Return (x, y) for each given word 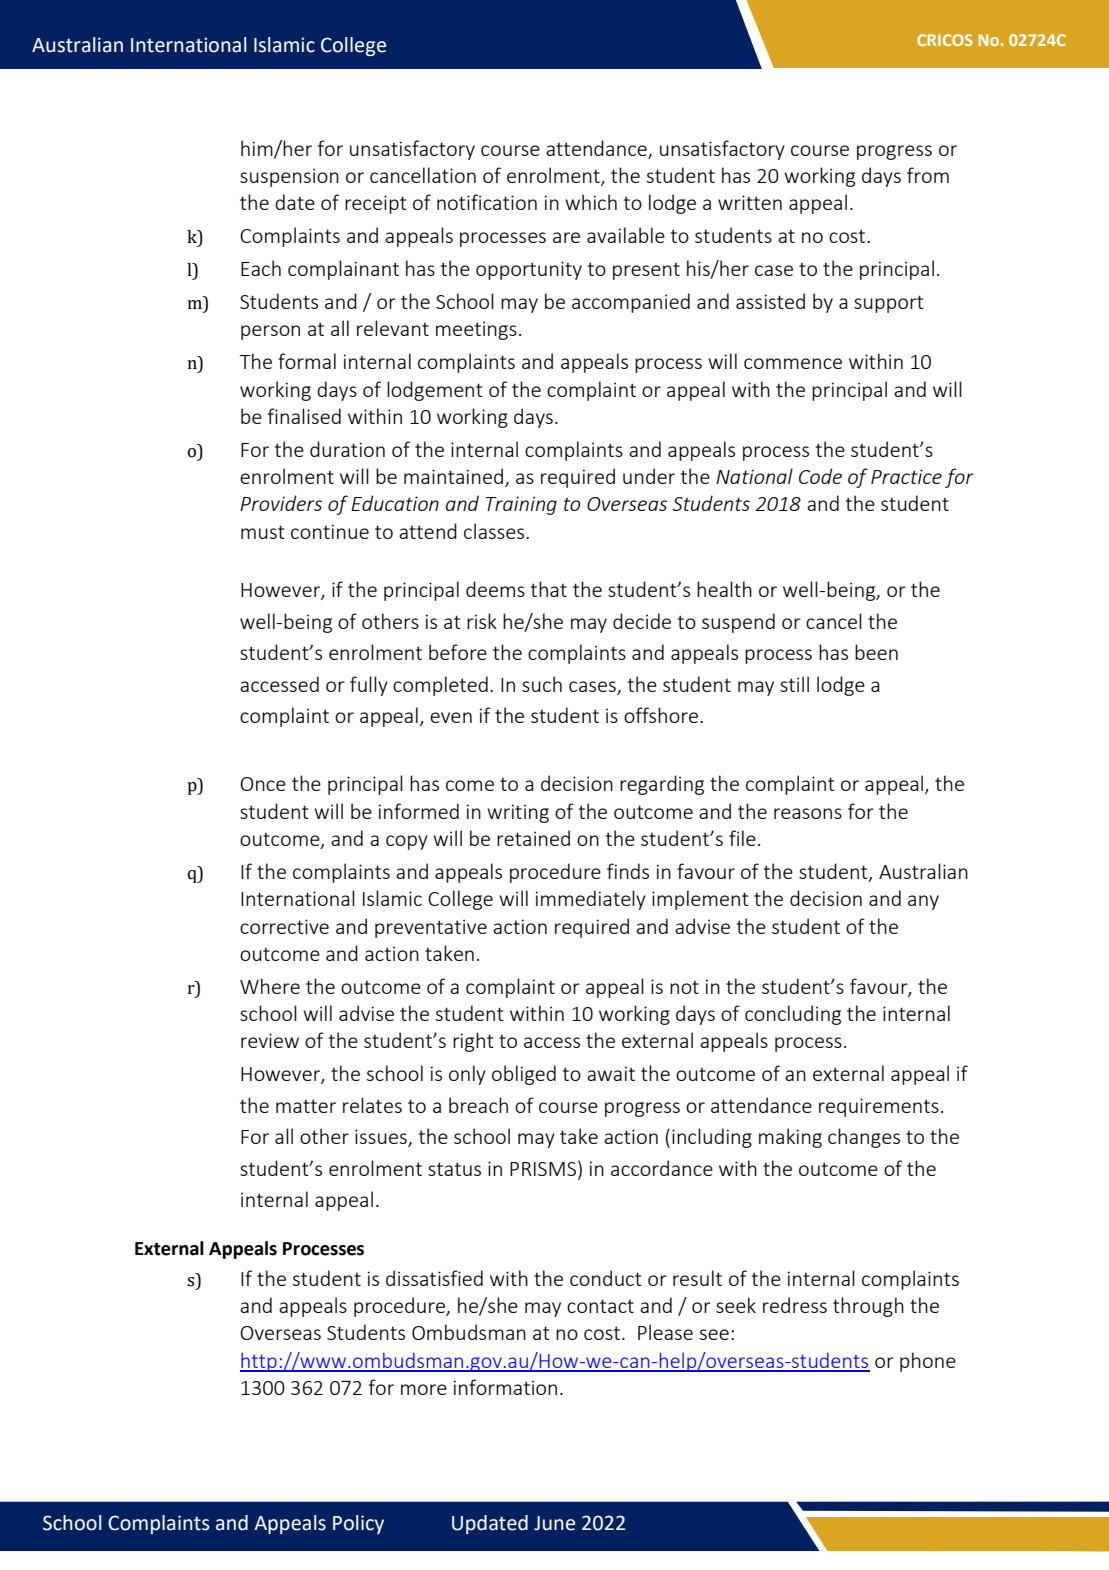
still (794, 684)
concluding (793, 1015)
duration (347, 449)
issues (382, 1138)
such (542, 684)
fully (369, 686)
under (649, 476)
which (591, 202)
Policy (358, 1524)
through (868, 1307)
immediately (591, 900)
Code (820, 476)
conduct (606, 1278)
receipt (376, 204)
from (928, 175)
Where (270, 986)
